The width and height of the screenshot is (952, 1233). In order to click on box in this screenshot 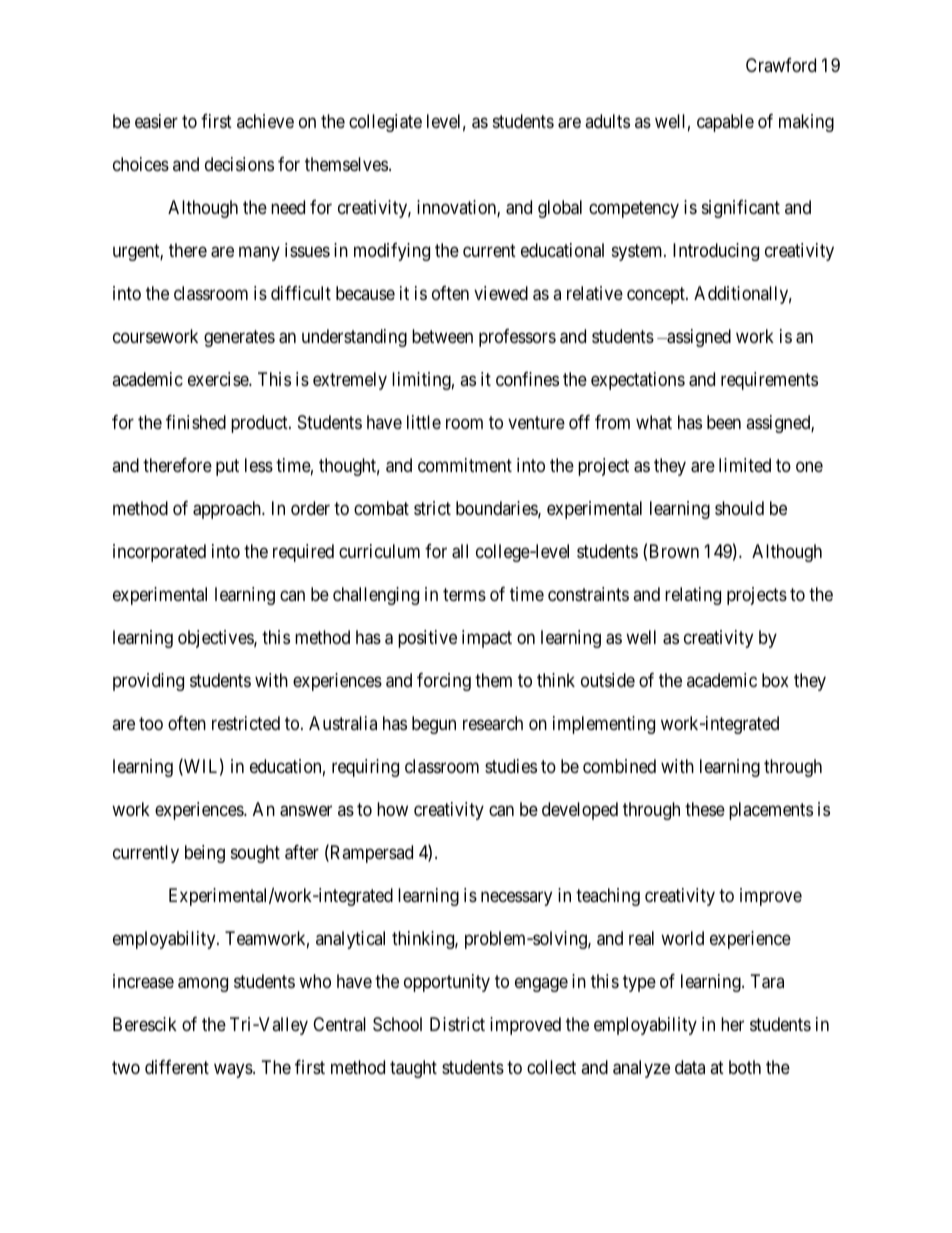, I will do `click(775, 680)`.
